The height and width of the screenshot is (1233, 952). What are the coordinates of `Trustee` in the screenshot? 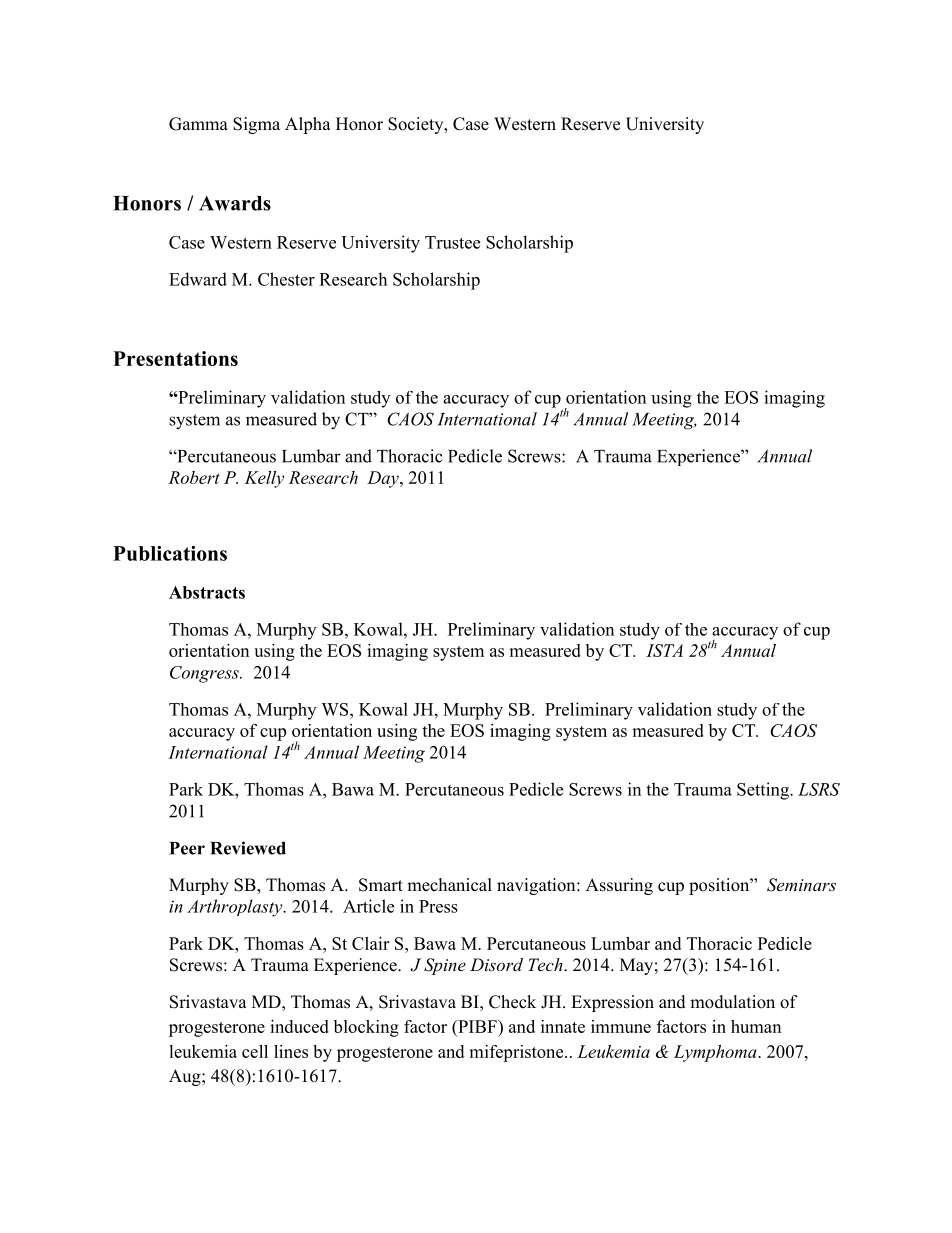 It's located at (452, 242).
